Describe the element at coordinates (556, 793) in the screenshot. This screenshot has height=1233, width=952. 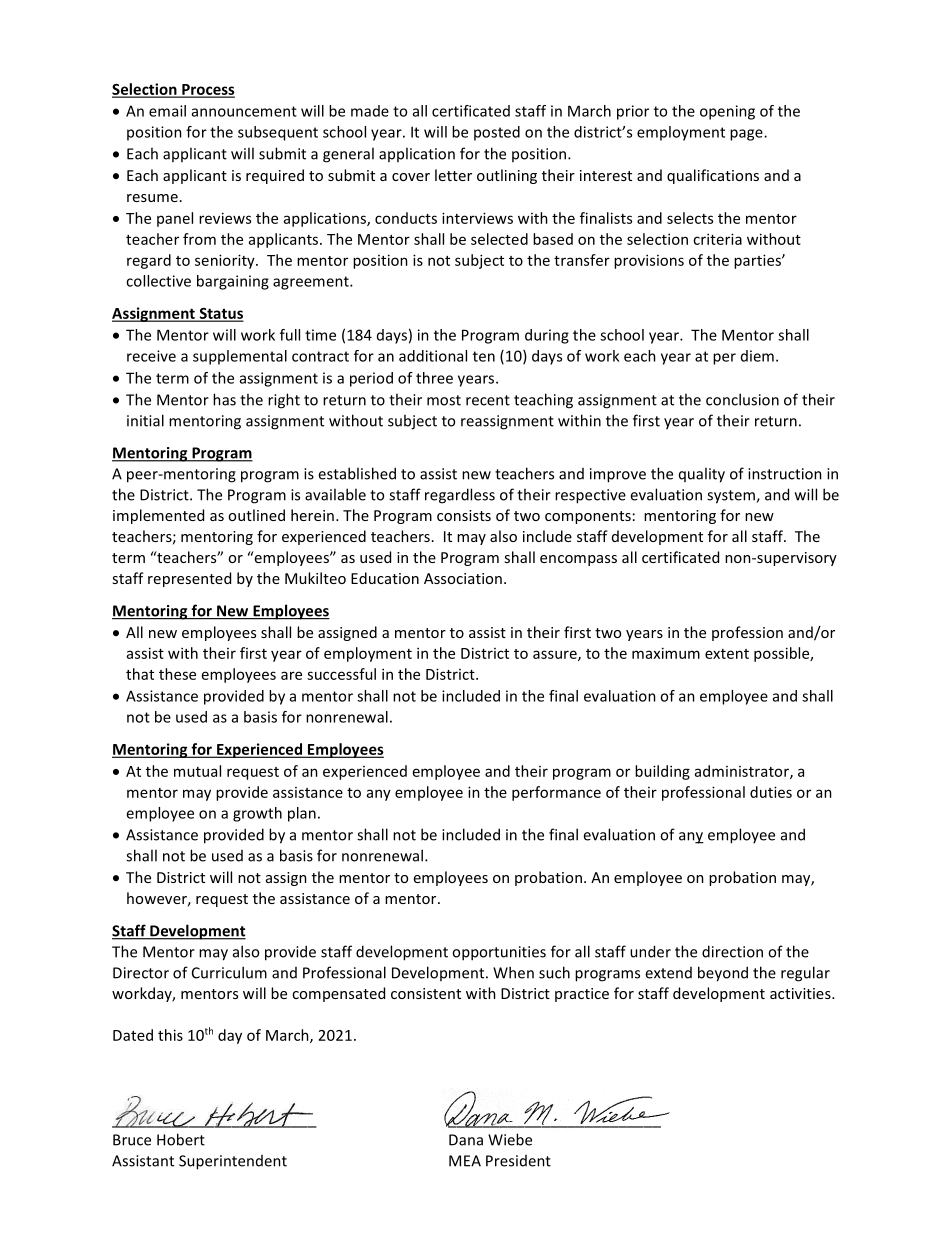
I see `performance` at that location.
